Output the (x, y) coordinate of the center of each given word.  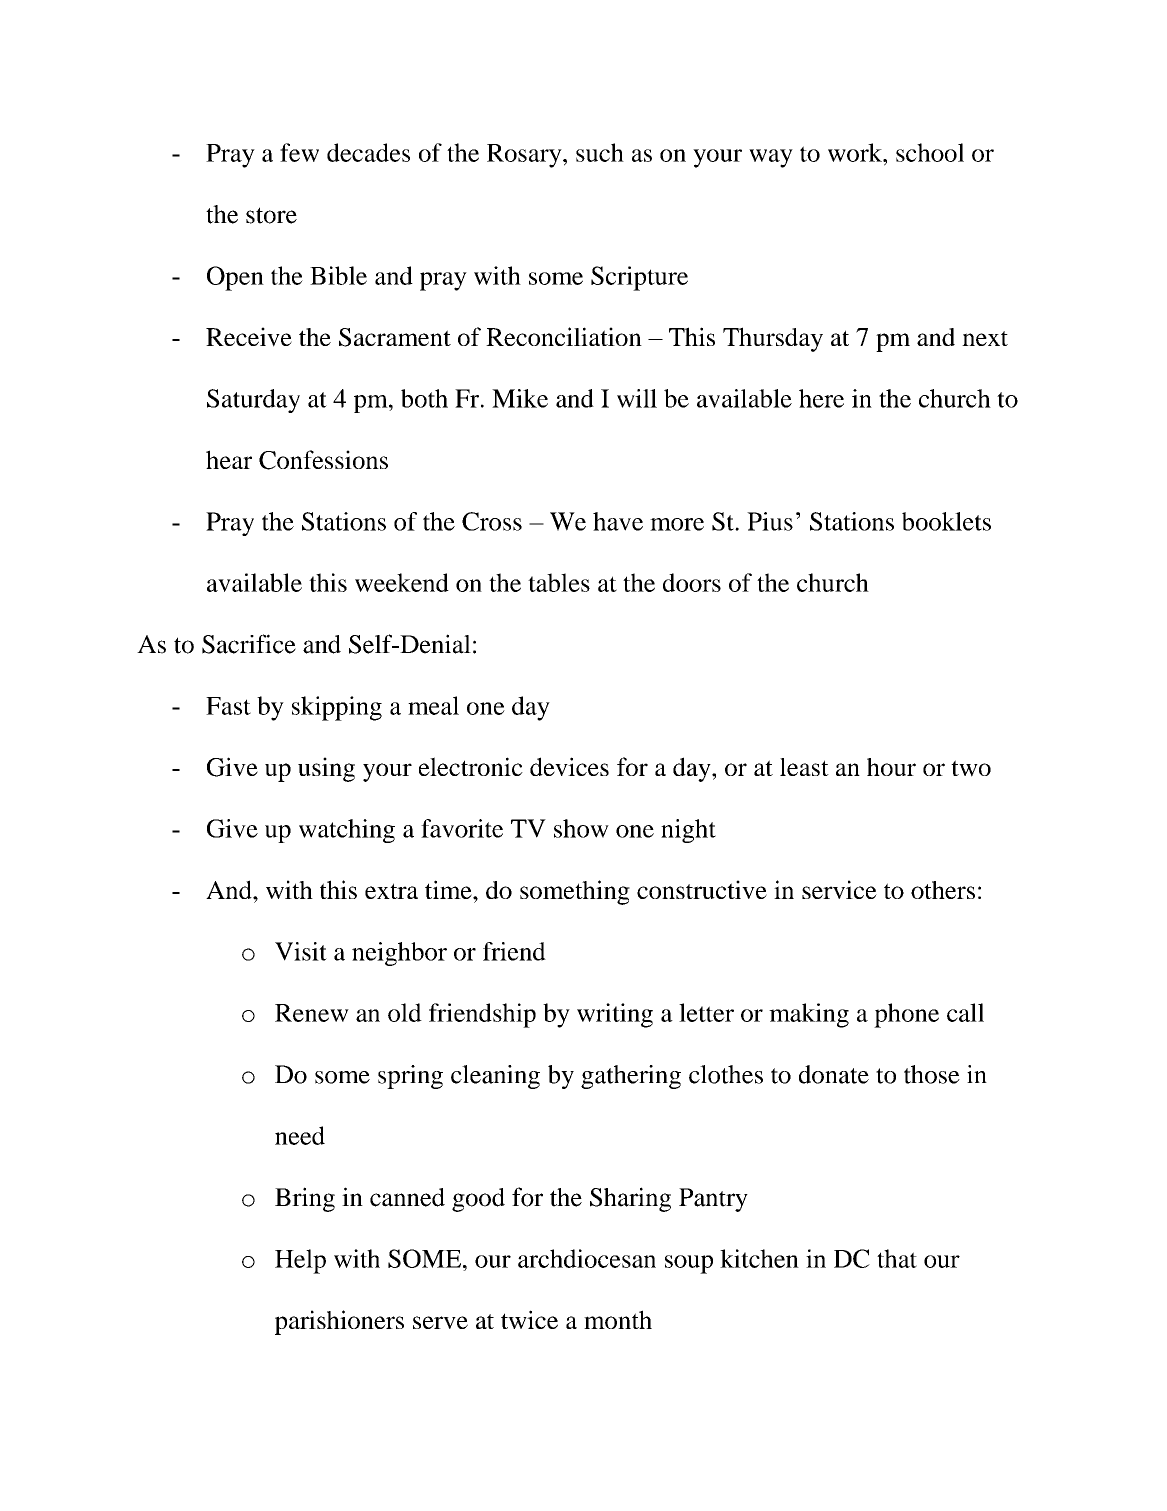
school (930, 152)
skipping (337, 708)
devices (569, 766)
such (600, 152)
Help (300, 1261)
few (299, 152)
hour (891, 767)
